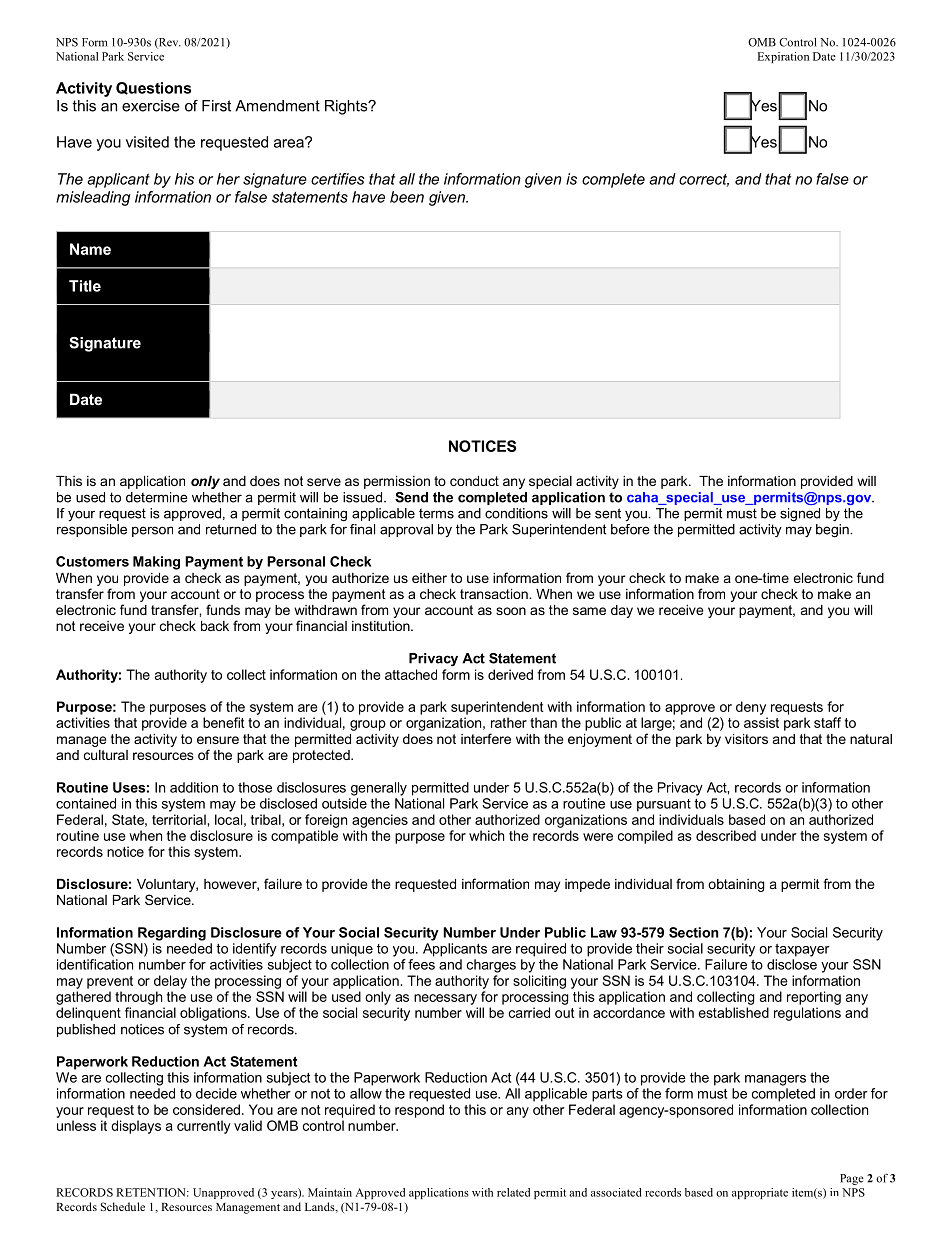  Describe the element at coordinates (407, 197) in the document. I see `been` at that location.
